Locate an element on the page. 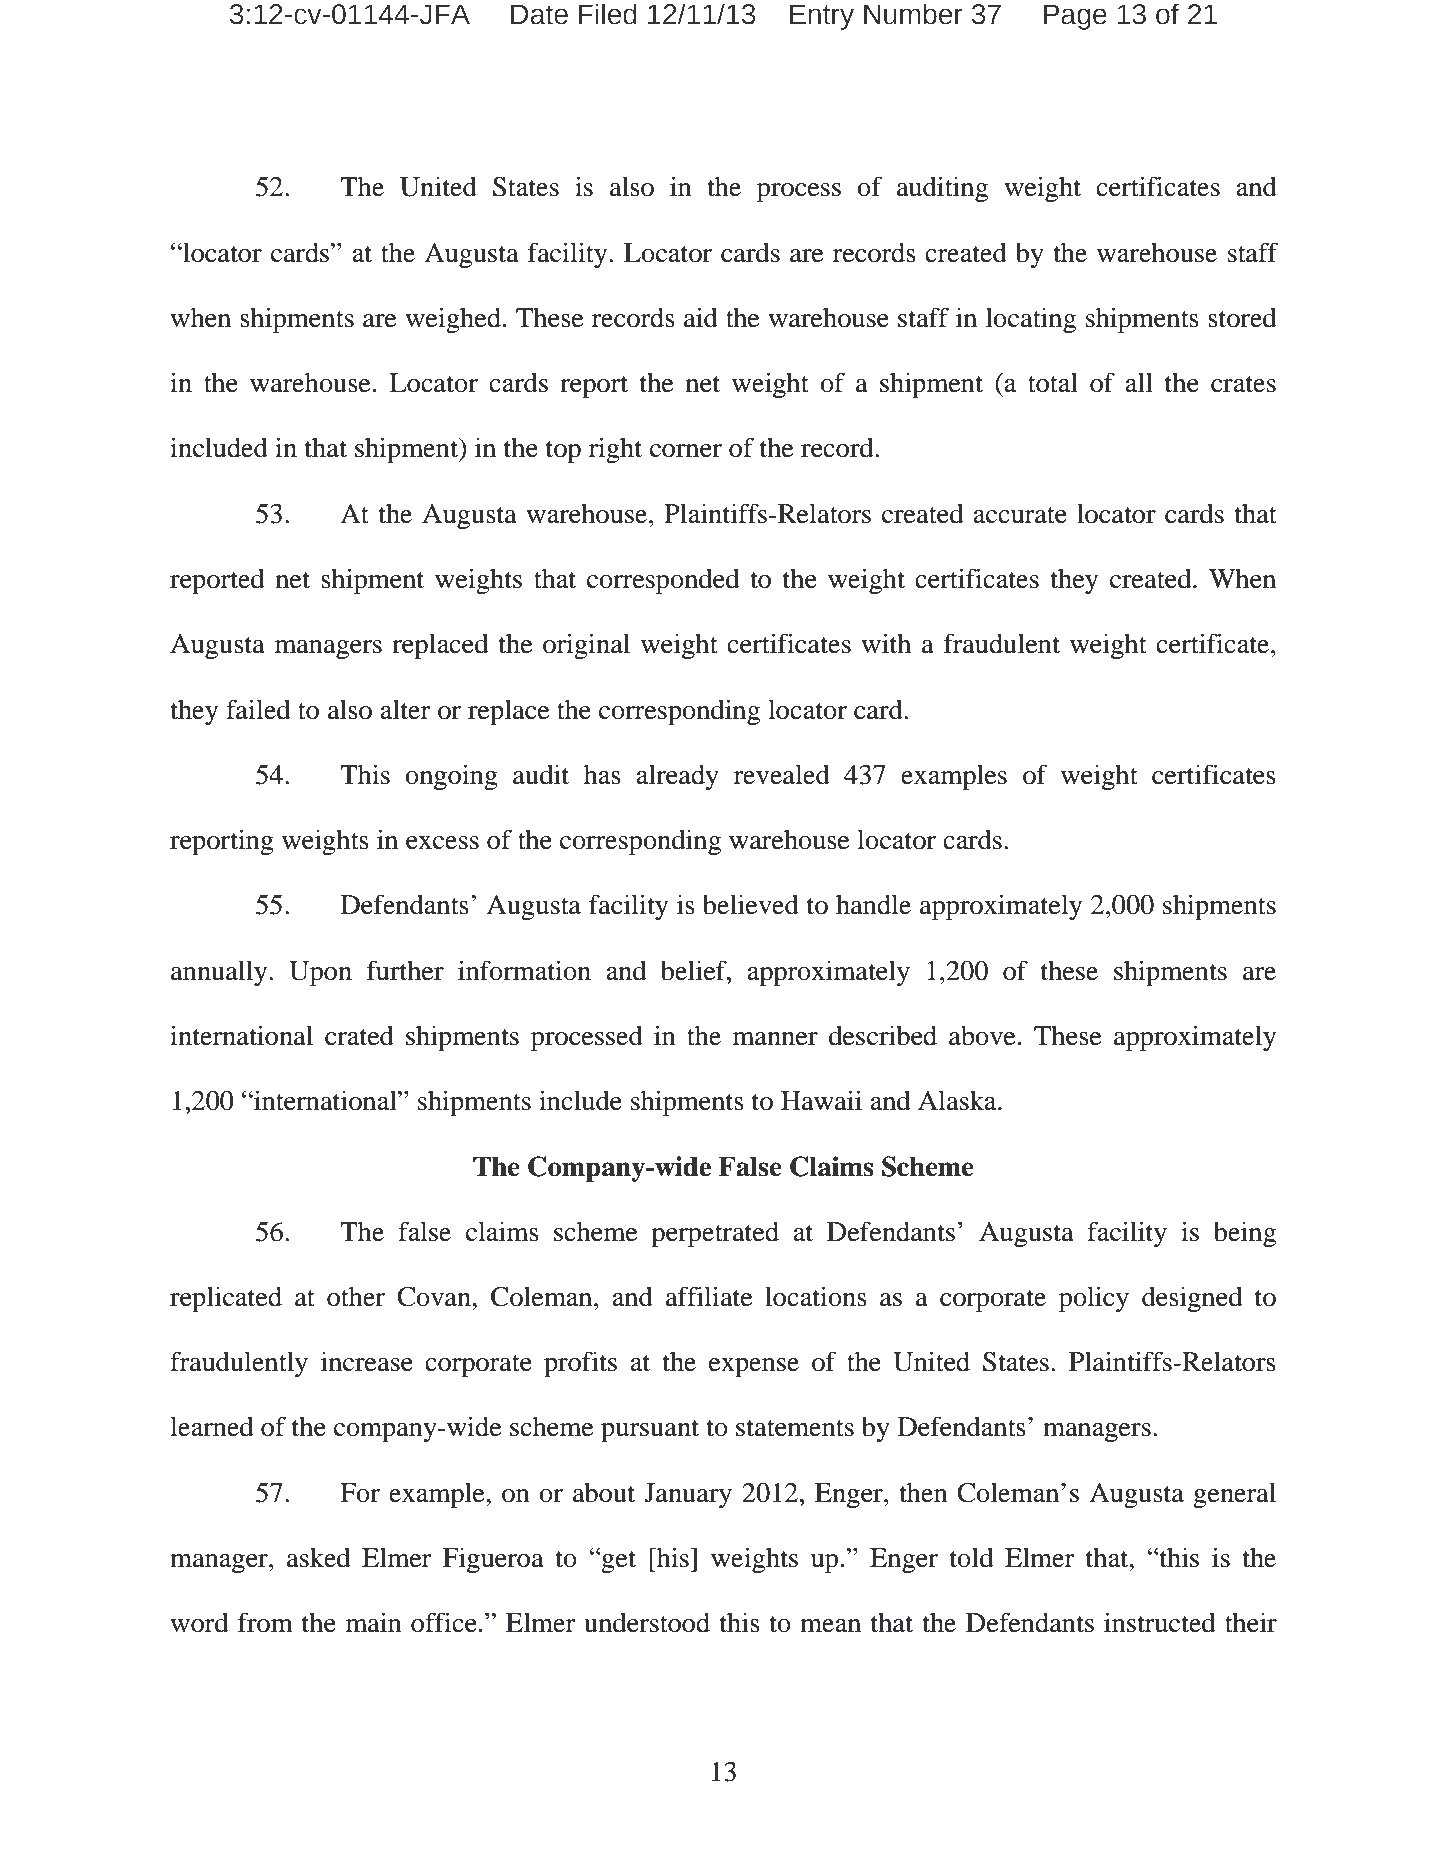  instructed is located at coordinates (1160, 1622).
